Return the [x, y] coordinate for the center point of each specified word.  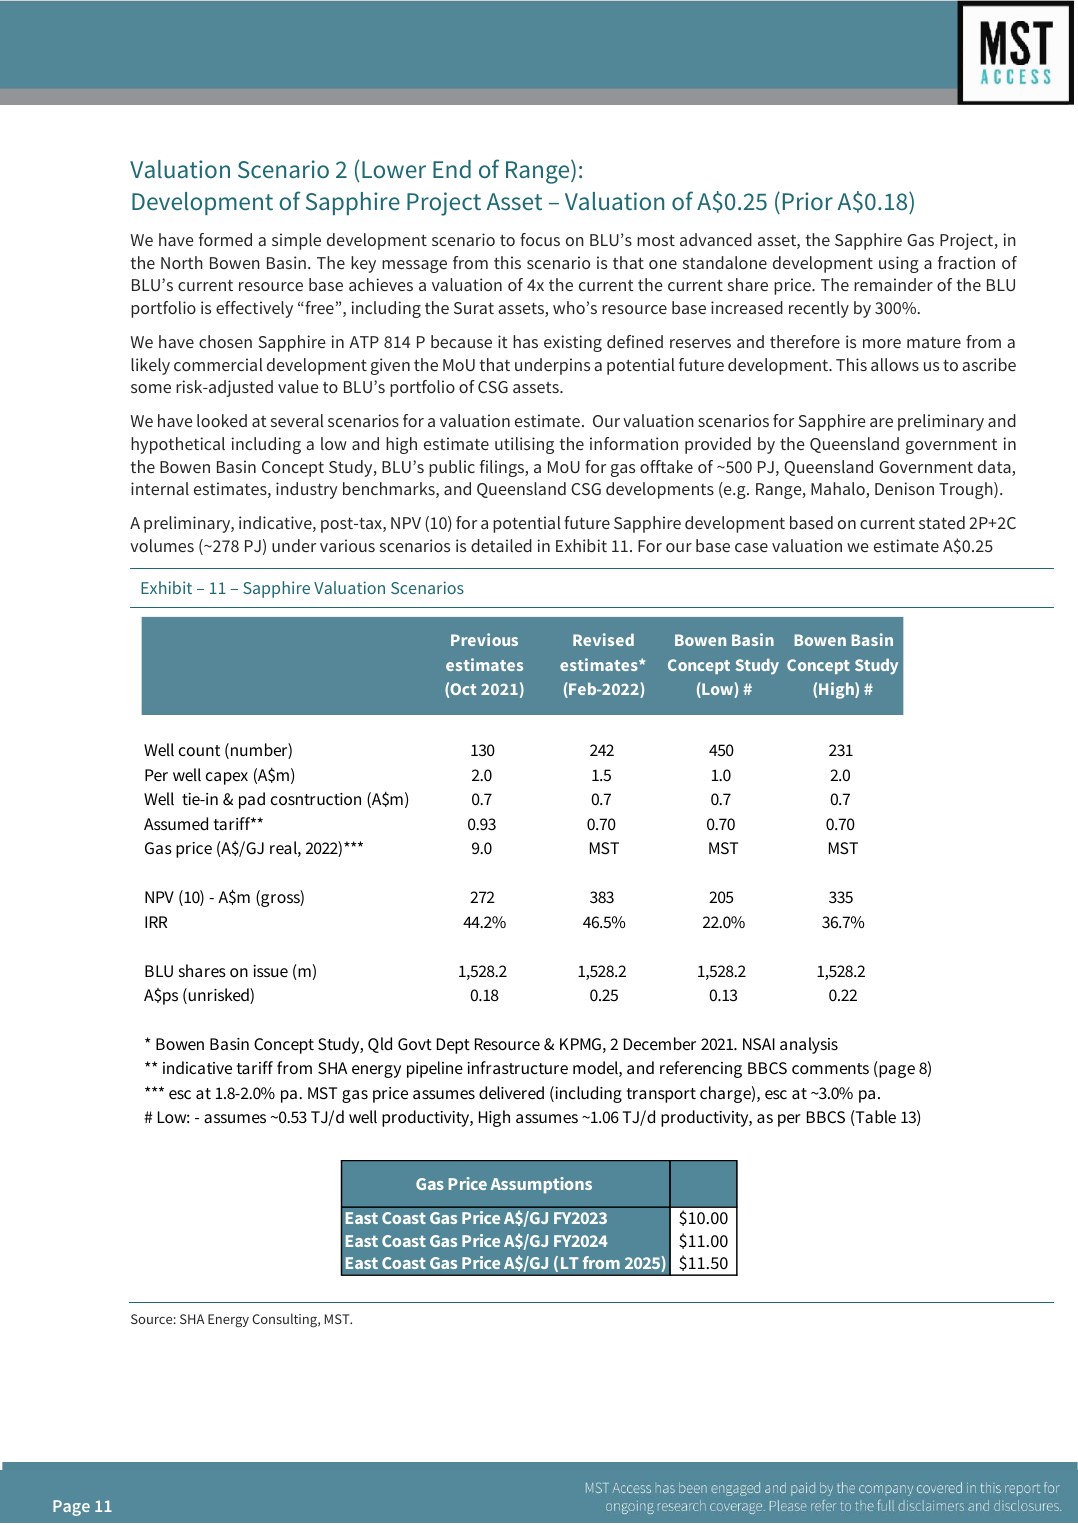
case [751, 547]
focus [540, 239]
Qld [380, 1045]
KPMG [580, 1044]
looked [222, 420]
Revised [603, 639]
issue [270, 971]
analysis [809, 1045]
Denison [904, 488]
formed [225, 239]
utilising [524, 445]
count [199, 750]
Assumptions [541, 1185]
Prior [808, 201]
